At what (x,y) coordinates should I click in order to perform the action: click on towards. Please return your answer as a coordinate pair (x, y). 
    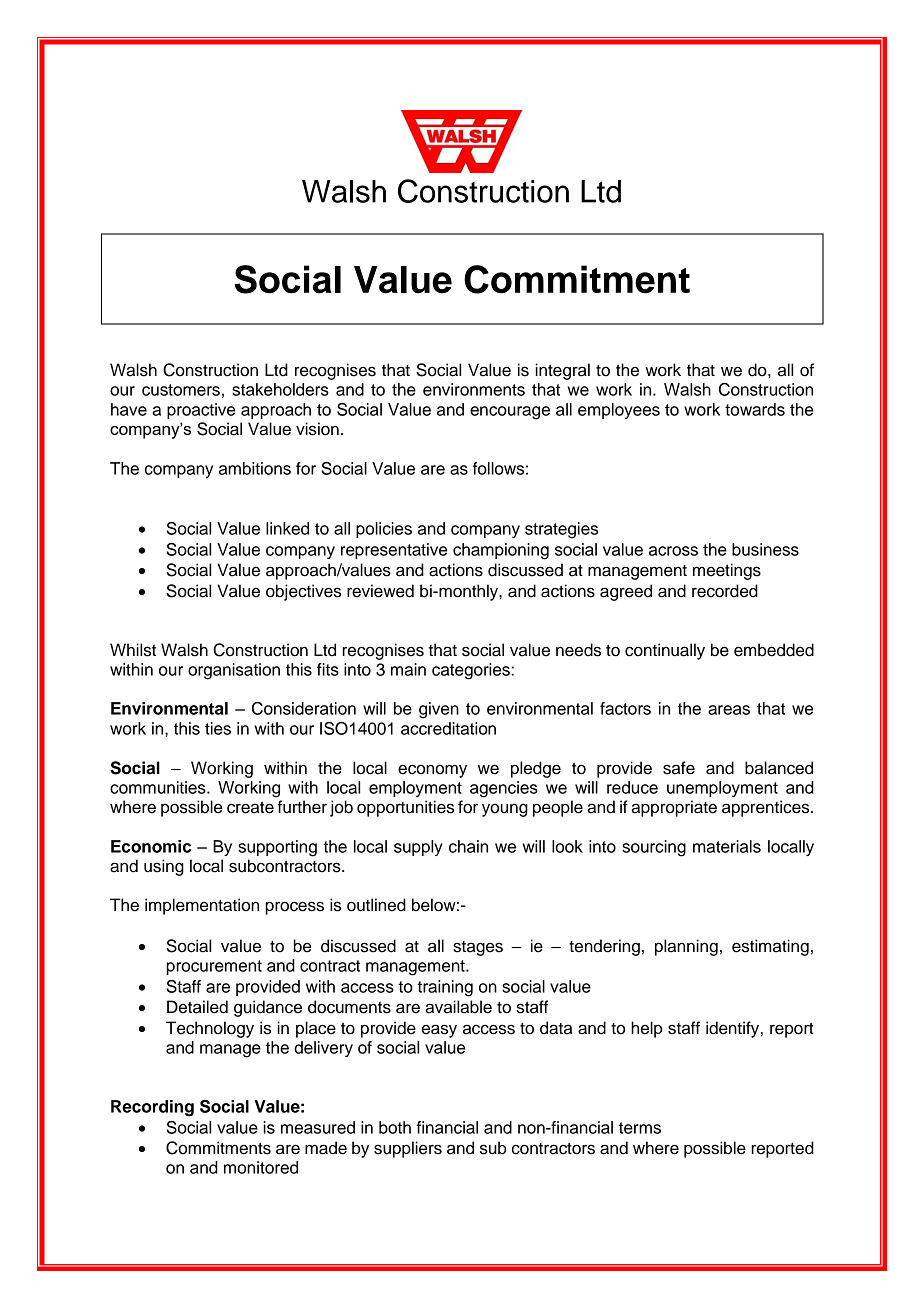
    Looking at the image, I should click on (755, 409).
